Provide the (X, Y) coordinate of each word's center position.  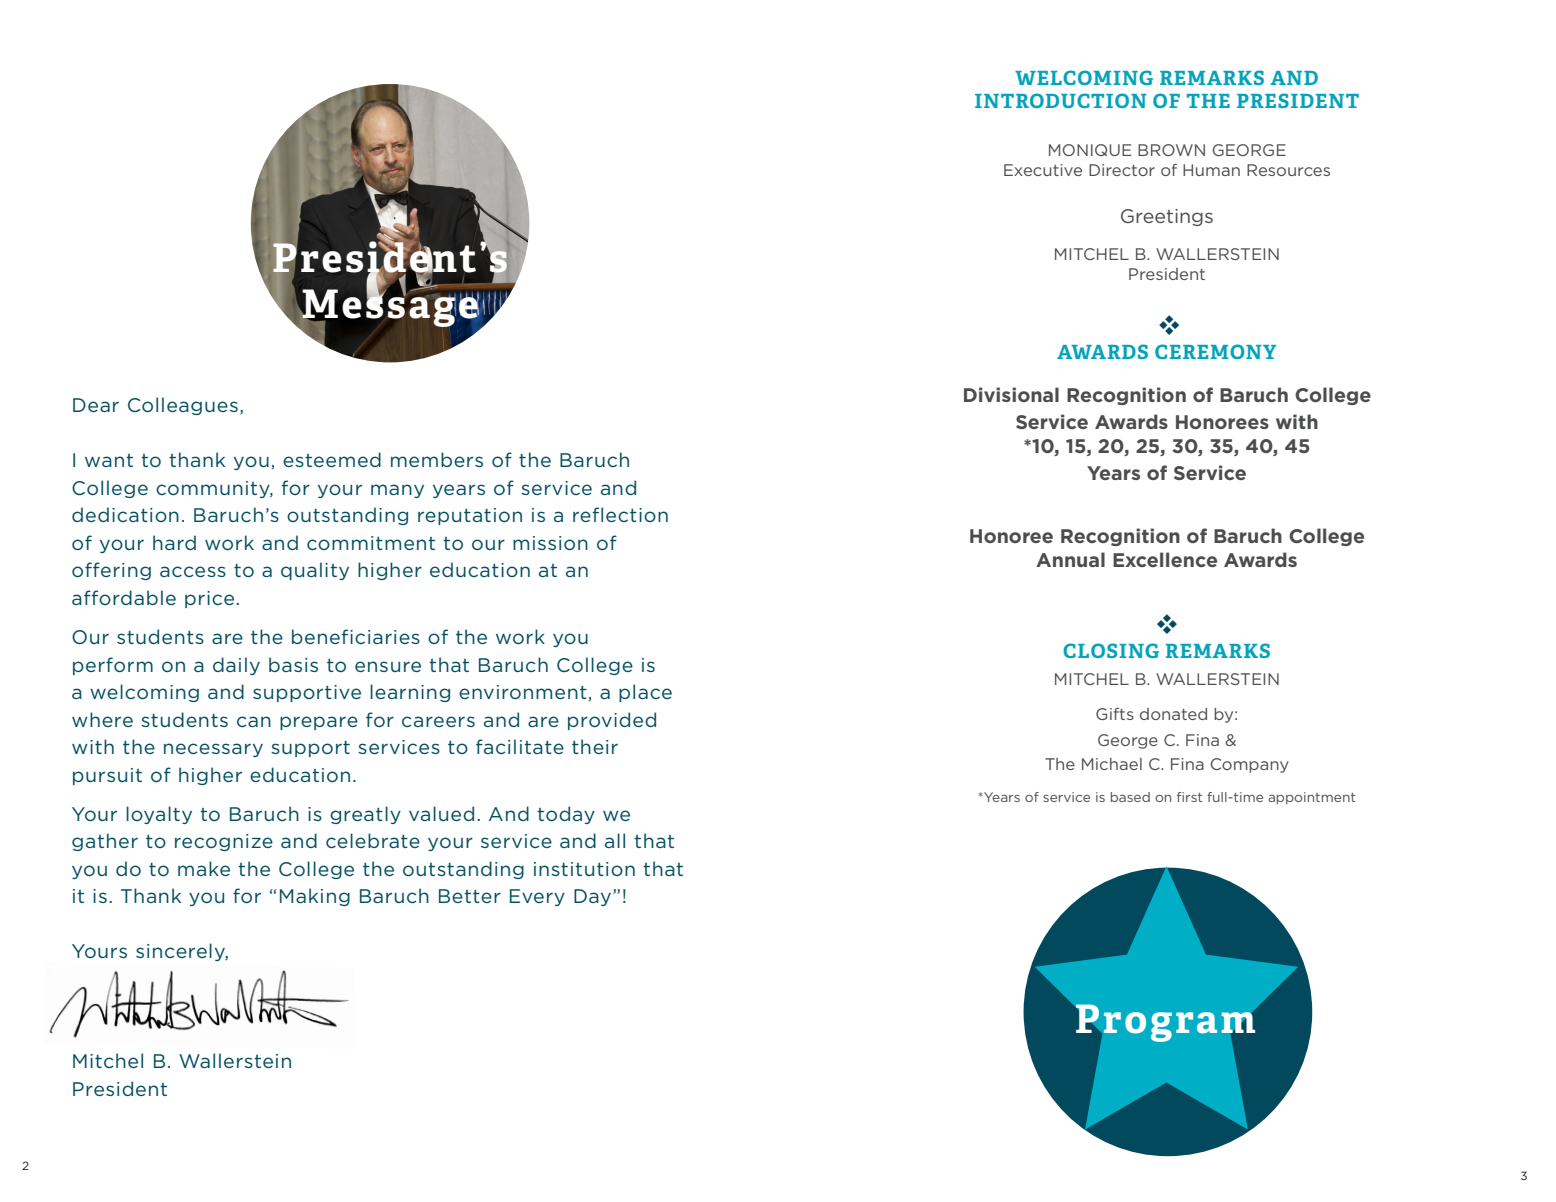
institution (584, 869)
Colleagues (183, 406)
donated (1173, 714)
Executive (1043, 170)
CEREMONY (1215, 351)
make (204, 868)
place (645, 693)
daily (236, 666)
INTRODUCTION (1061, 100)
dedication (125, 514)
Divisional (1011, 394)
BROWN (1171, 150)
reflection (620, 514)
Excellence (1165, 559)
